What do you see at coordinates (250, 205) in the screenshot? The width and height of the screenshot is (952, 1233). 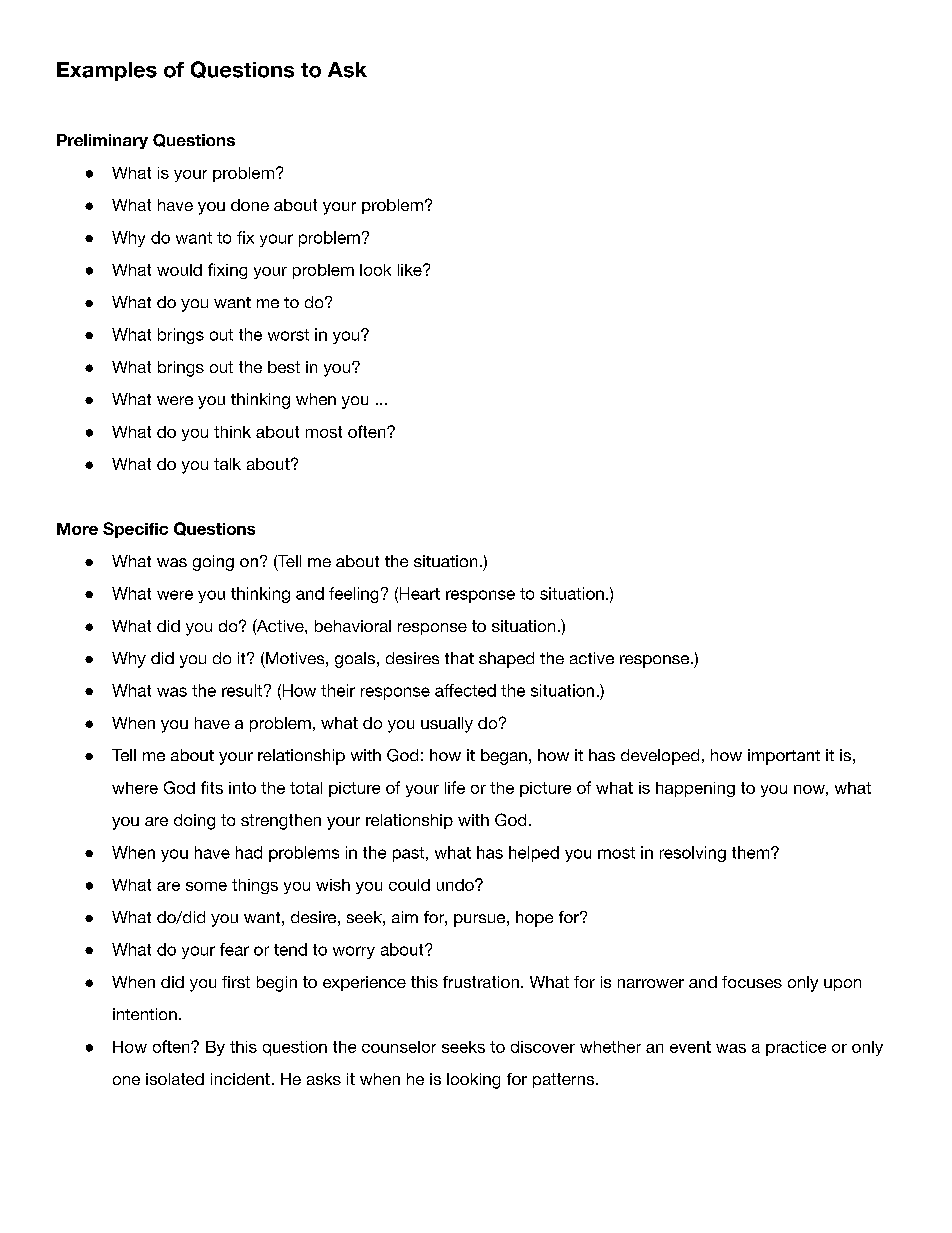 I see `done` at bounding box center [250, 205].
